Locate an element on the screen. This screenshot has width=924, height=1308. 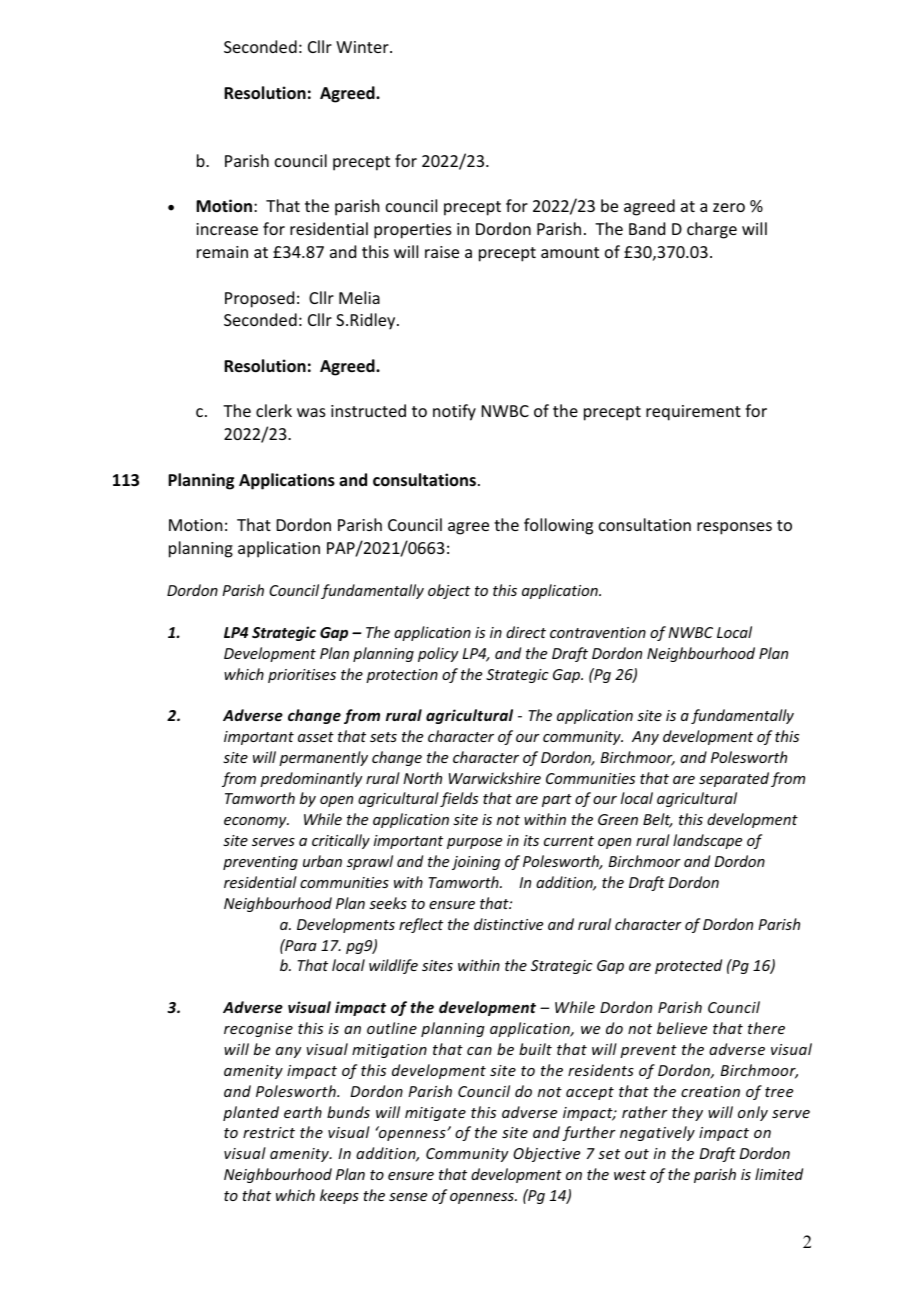
prioritises is located at coordinates (302, 676).
